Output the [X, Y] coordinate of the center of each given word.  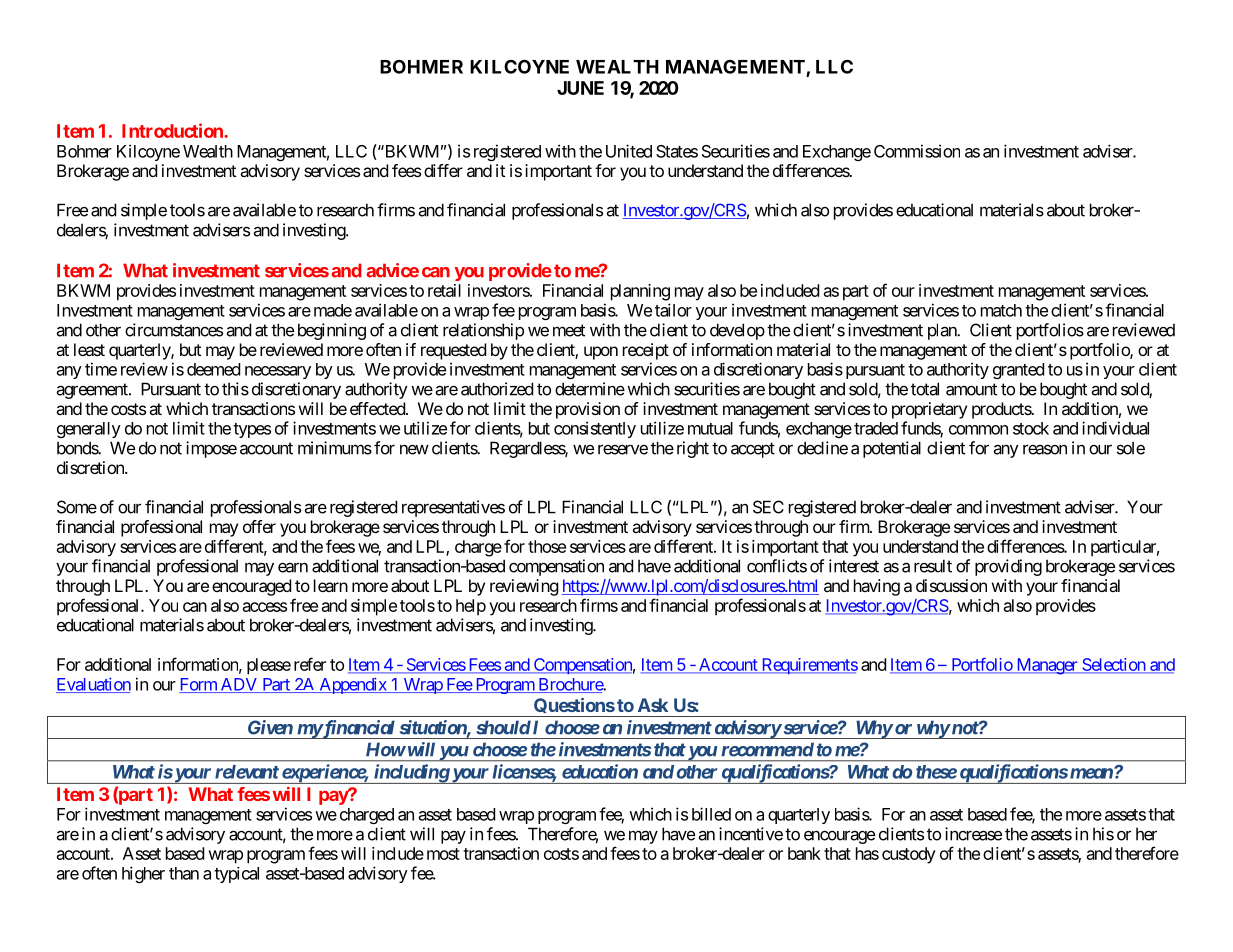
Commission [917, 151]
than [184, 873]
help [471, 607]
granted [1018, 371]
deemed [213, 369]
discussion [951, 585]
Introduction [173, 130]
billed [711, 814]
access [265, 607]
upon [601, 353]
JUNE [580, 88]
